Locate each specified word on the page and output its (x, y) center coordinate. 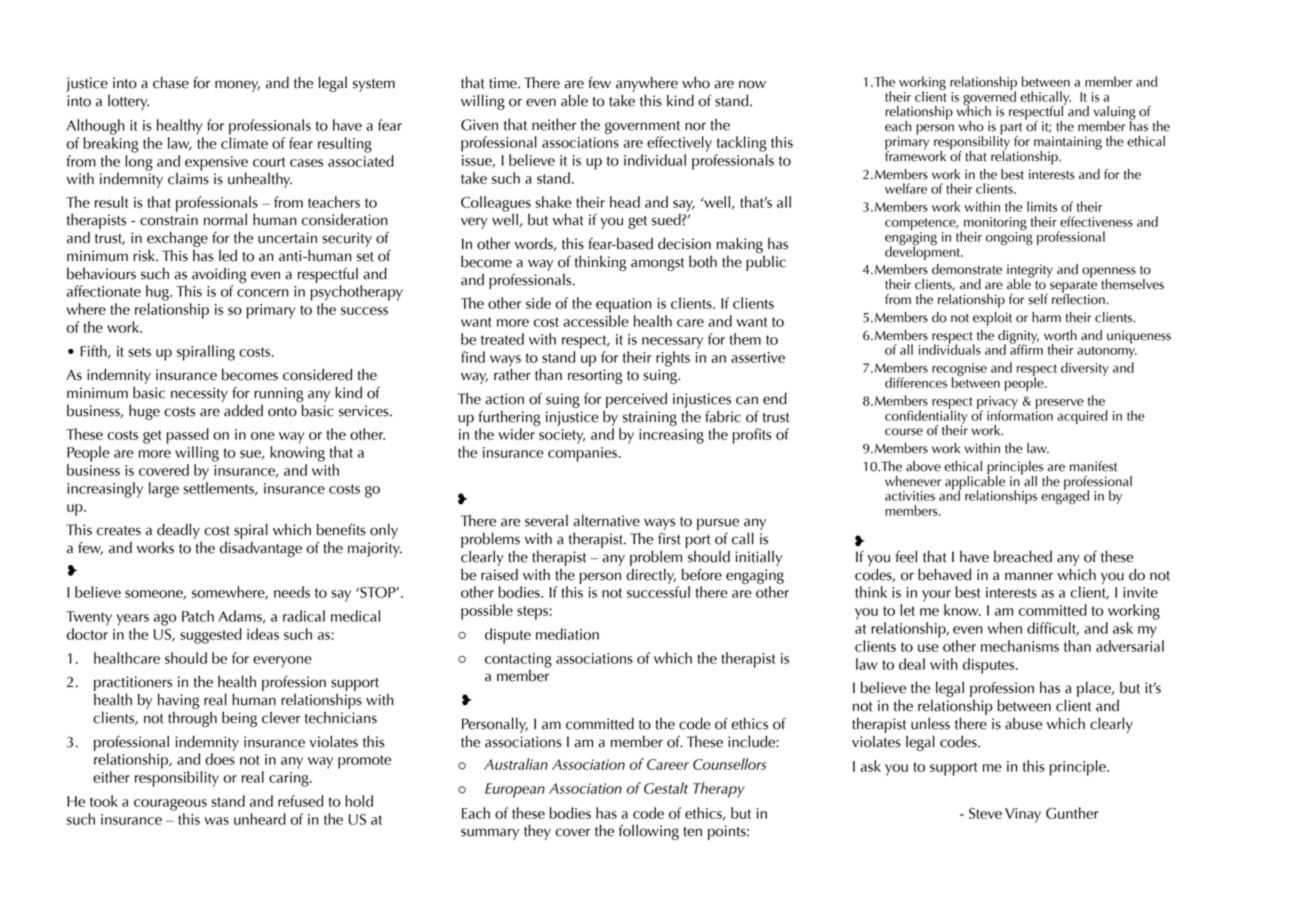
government (642, 127)
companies (583, 454)
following (649, 832)
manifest (1093, 466)
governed (989, 98)
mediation (567, 634)
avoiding (219, 275)
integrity (1030, 272)
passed (187, 436)
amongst (657, 264)
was (217, 821)
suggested (211, 636)
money (237, 86)
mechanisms (1020, 646)
